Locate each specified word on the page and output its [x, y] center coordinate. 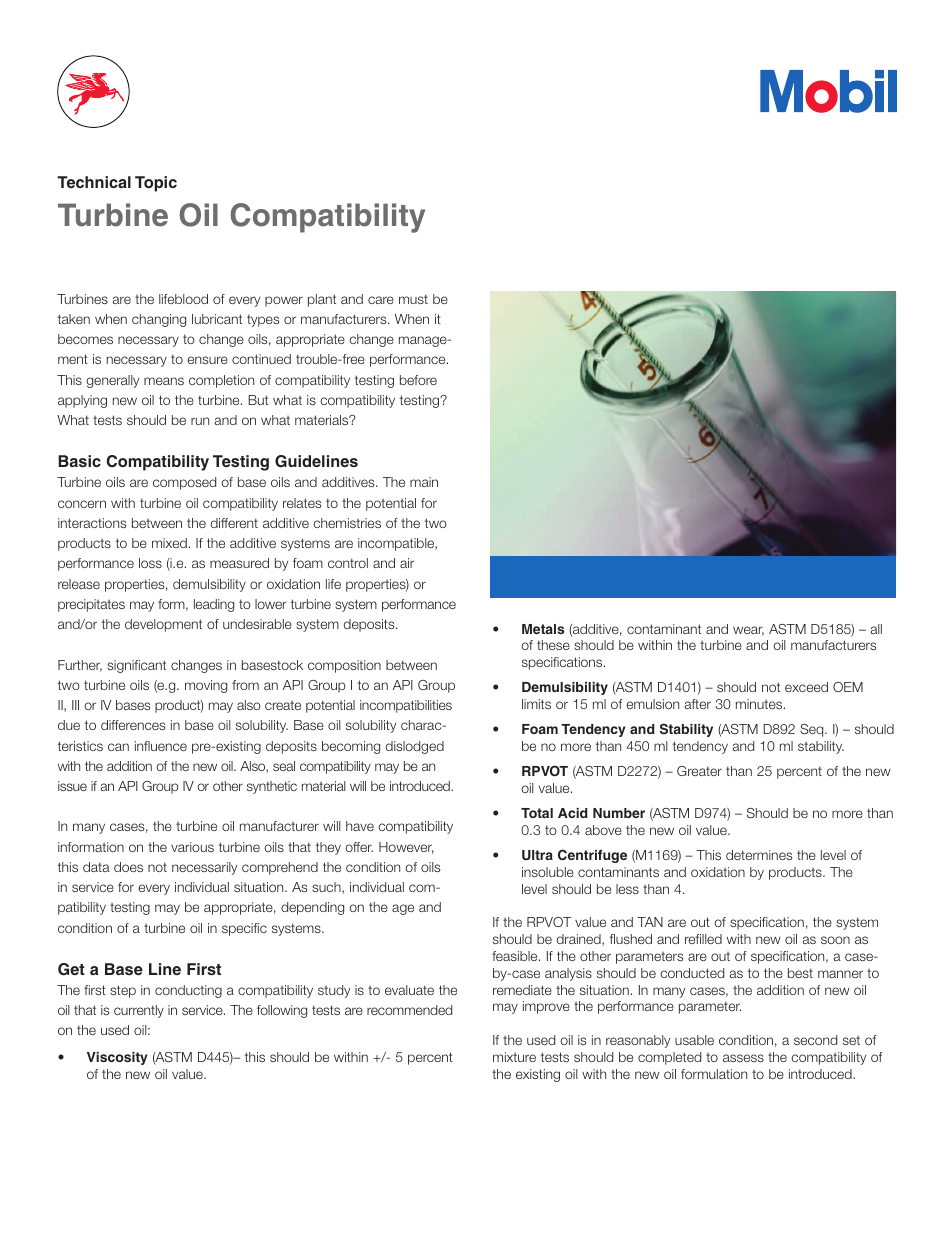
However [406, 848]
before [418, 380]
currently [139, 1011]
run [200, 421]
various [192, 847]
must [413, 299]
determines [759, 855]
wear [748, 631]
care [381, 300]
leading [214, 605]
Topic [156, 184]
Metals [543, 629]
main [424, 482]
